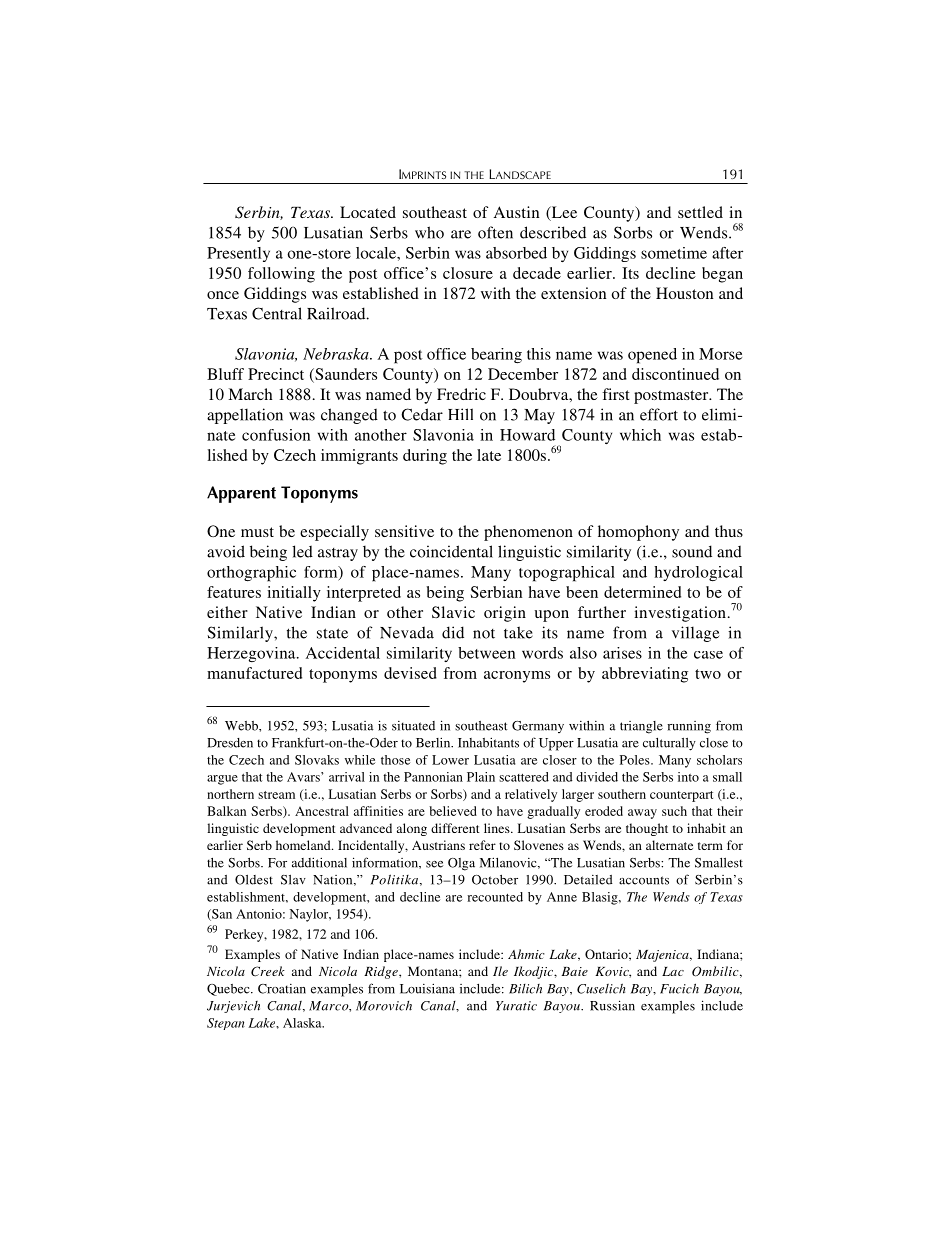 The image size is (952, 1233). Describe the element at coordinates (674, 253) in the screenshot. I see `sometime` at that location.
